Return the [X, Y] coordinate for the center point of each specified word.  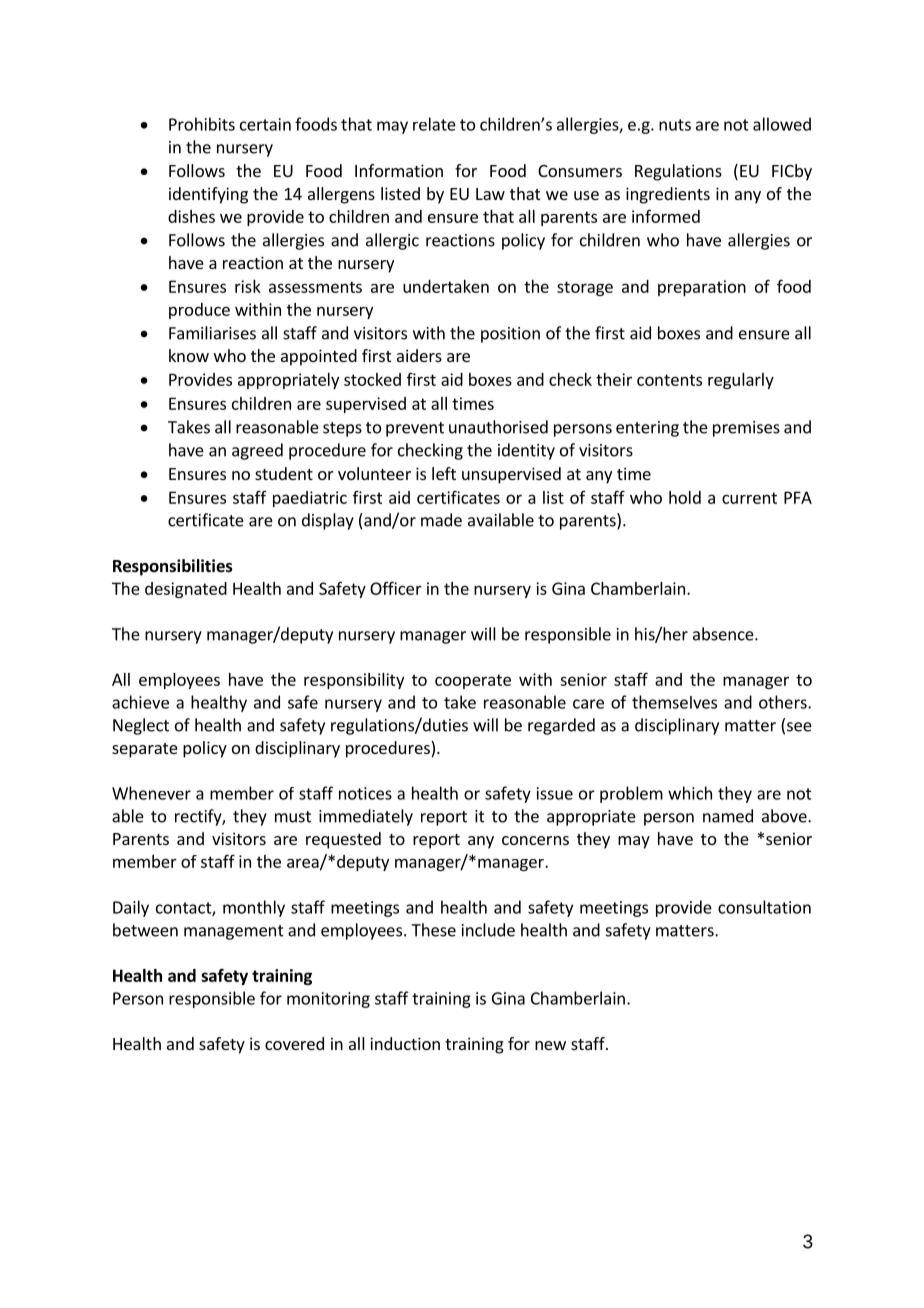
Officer [396, 588]
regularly [741, 381]
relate [434, 124]
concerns [535, 840]
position [510, 335]
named [728, 816]
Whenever [151, 793]
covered [294, 1043]
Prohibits [202, 124]
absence [724, 634]
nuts [675, 125]
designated [186, 590]
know [189, 355]
